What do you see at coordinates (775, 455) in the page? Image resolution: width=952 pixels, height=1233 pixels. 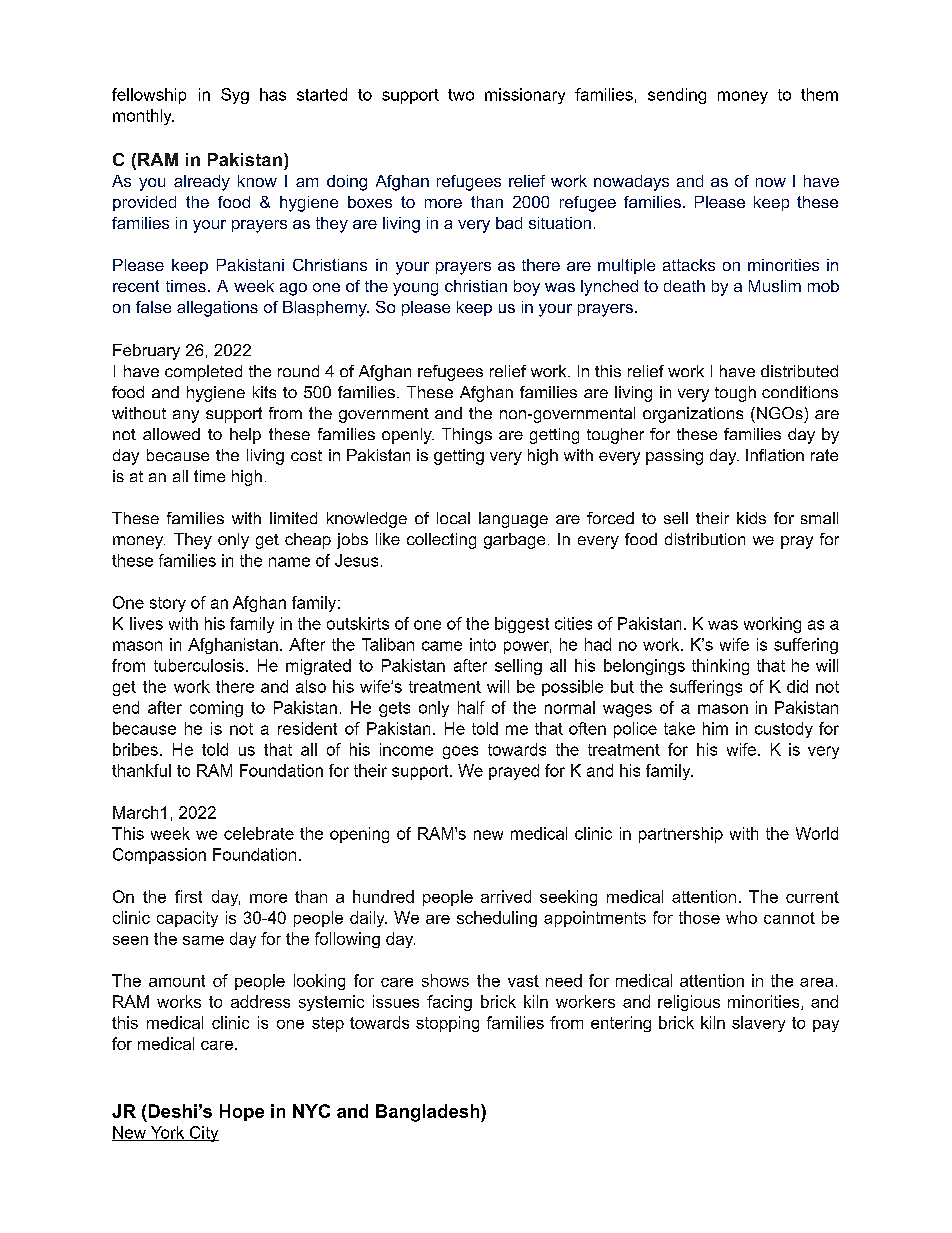 I see `Inflation` at bounding box center [775, 455].
